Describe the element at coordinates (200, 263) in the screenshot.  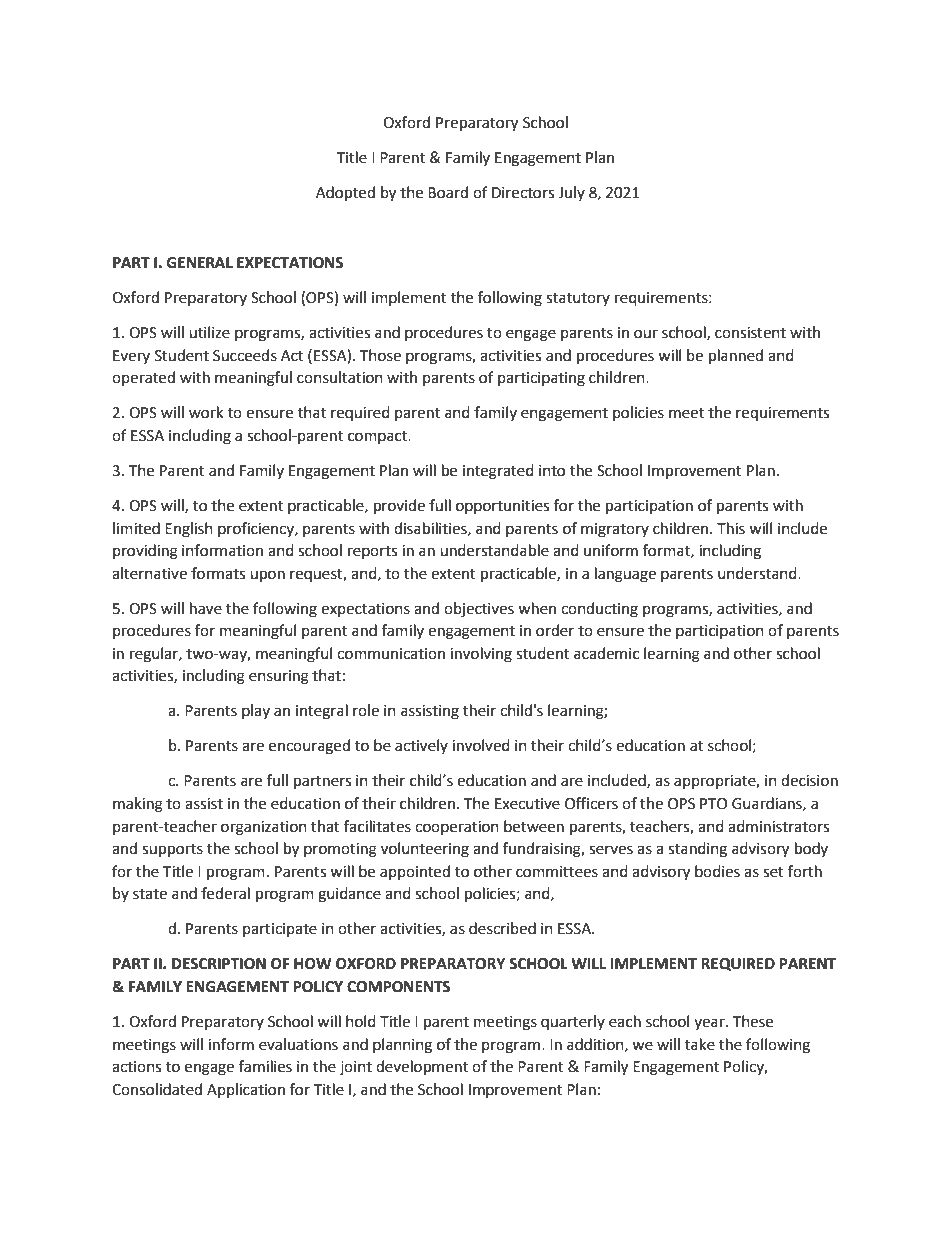
I see `GENERAL` at that location.
